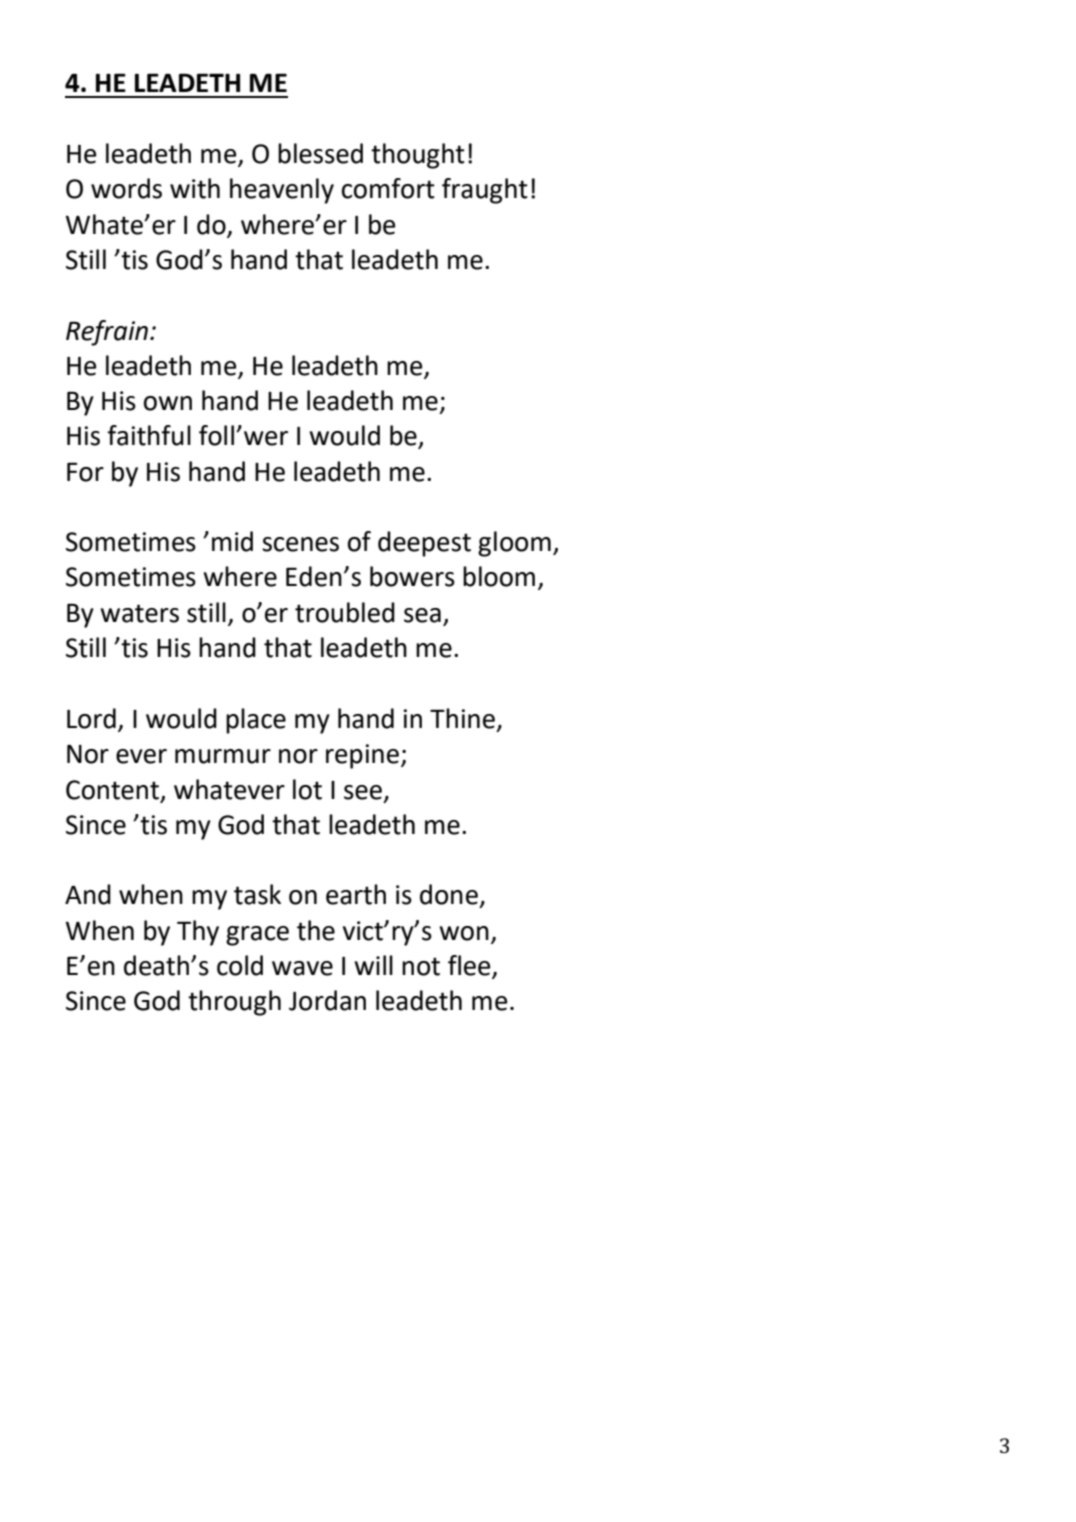 This screenshot has height=1522, width=1076. I want to click on words, so click(126, 188).
